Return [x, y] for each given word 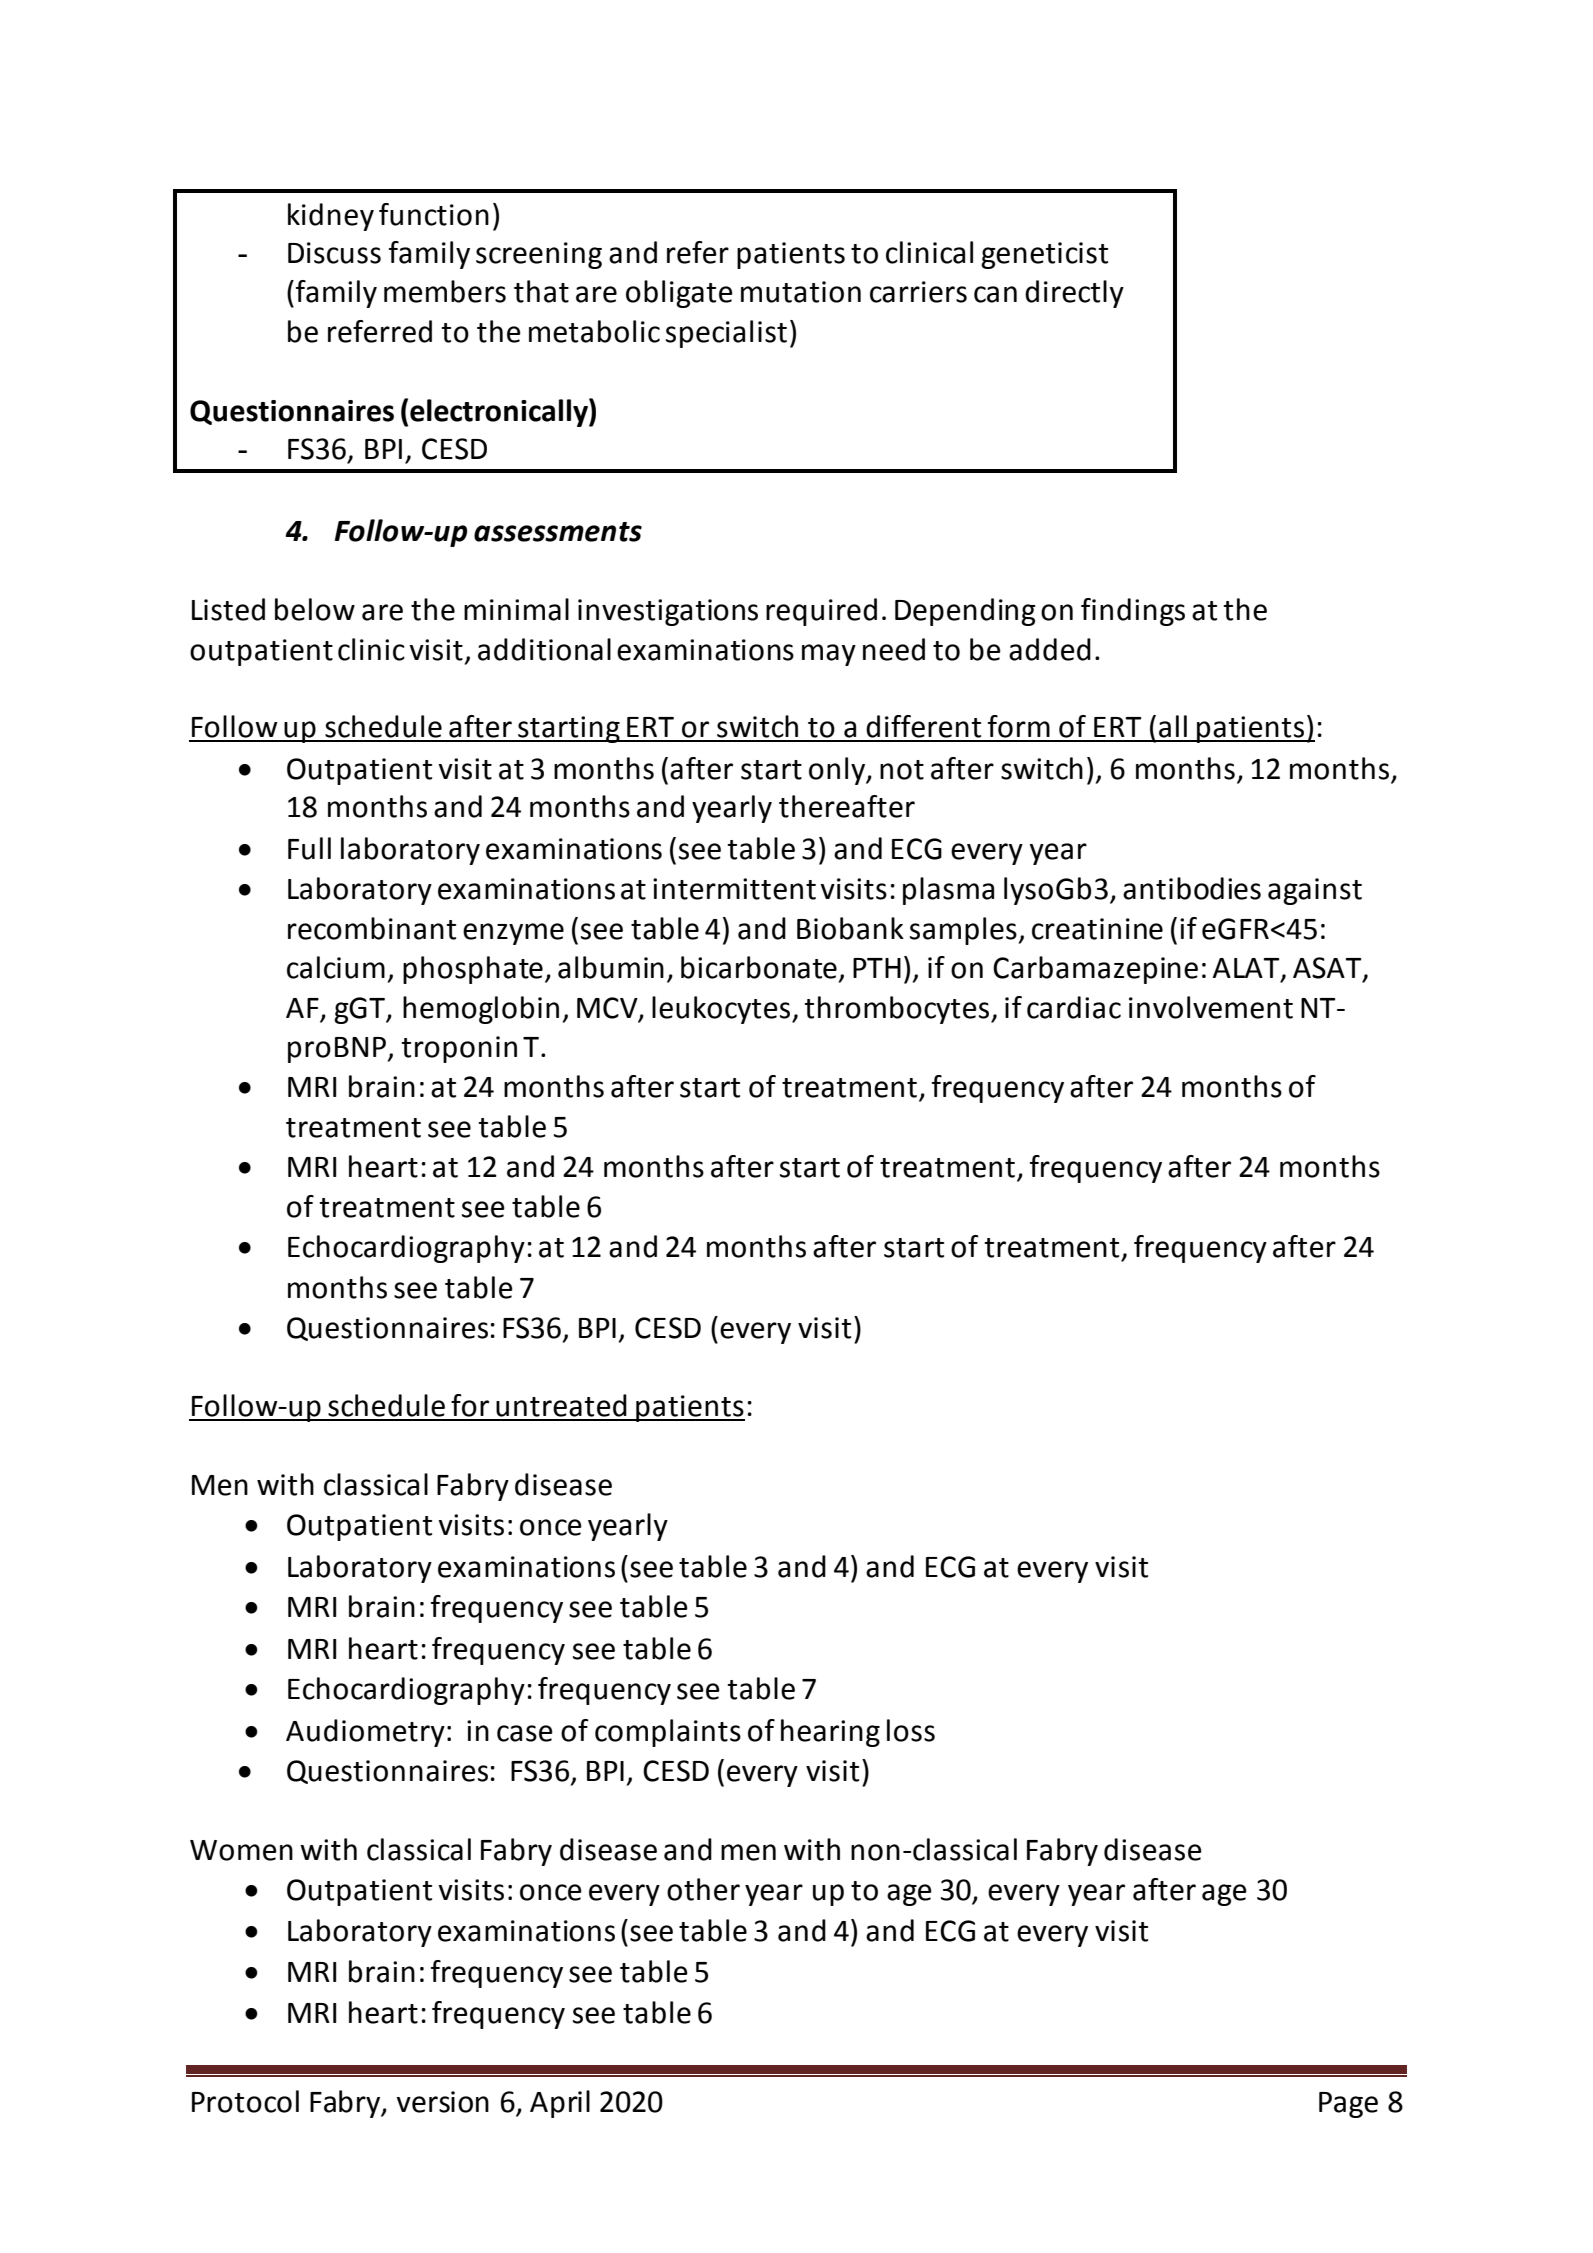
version [443, 2102]
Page [1348, 2105]
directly [1074, 294]
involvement [1211, 1007]
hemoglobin [481, 1010]
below [315, 609]
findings [1133, 612]
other [703, 1889]
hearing [830, 1733]
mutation [801, 292]
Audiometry [365, 1733]
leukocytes [722, 1010]
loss [911, 1730]
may [829, 655]
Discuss [334, 253]
